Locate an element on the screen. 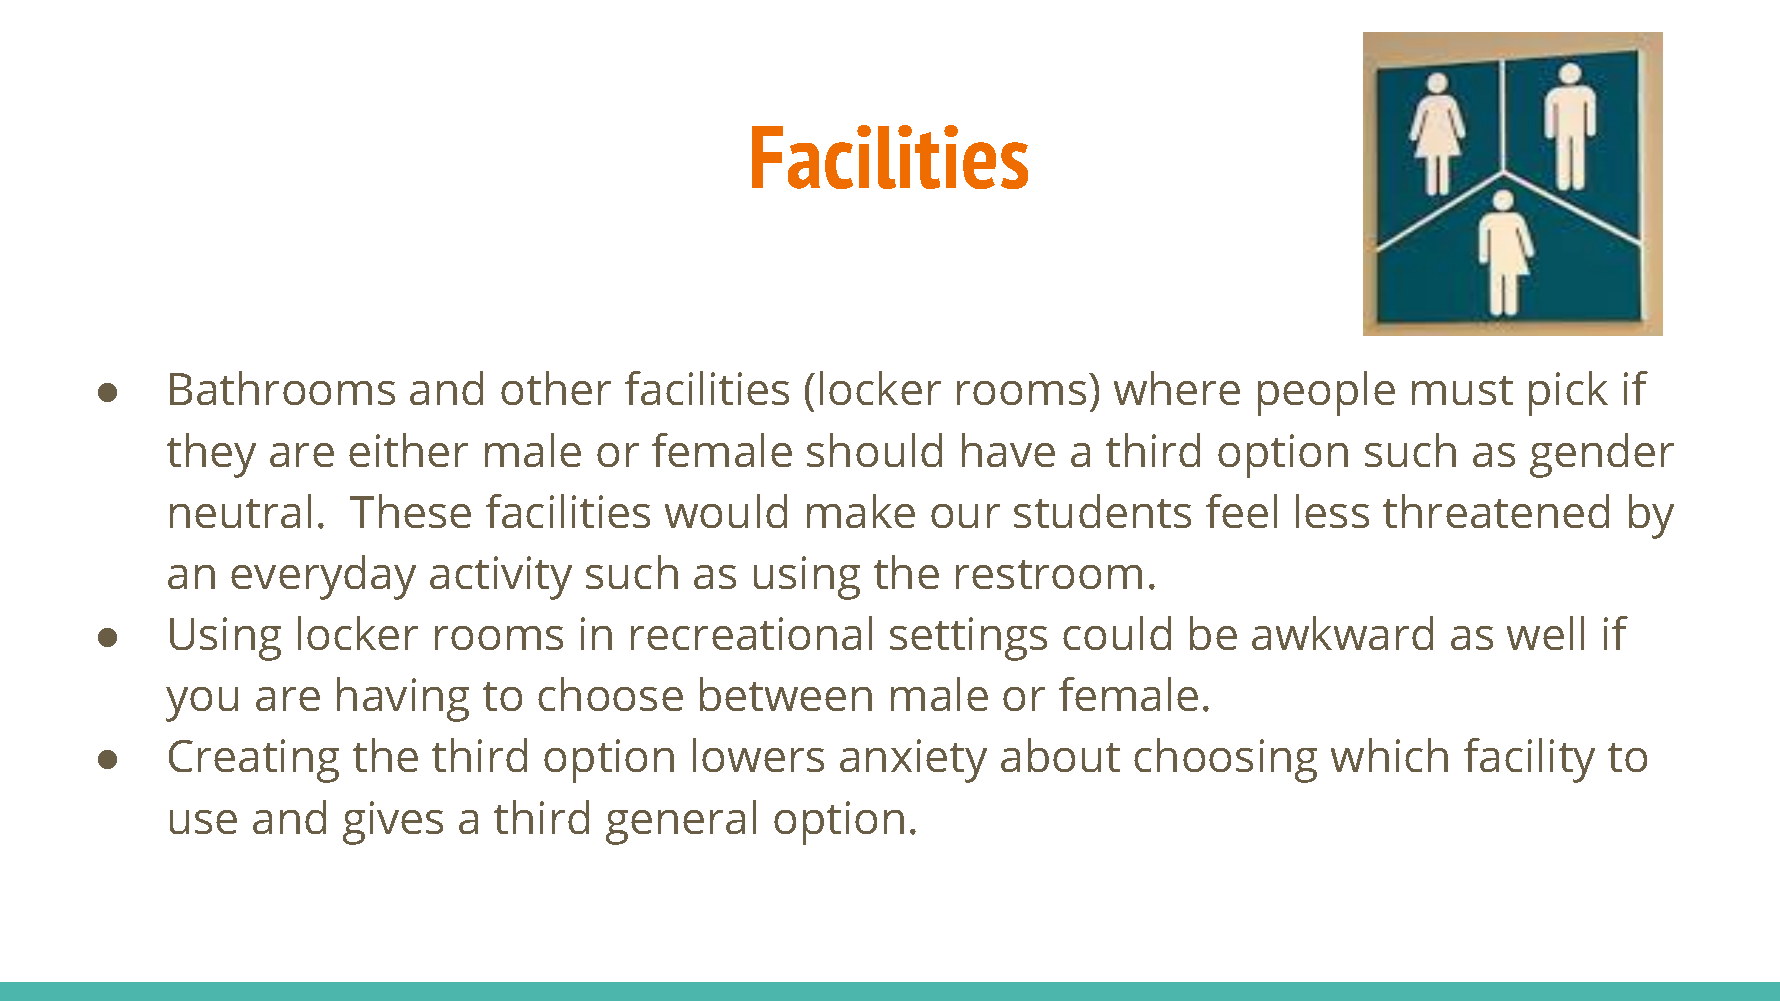  general is located at coordinates (681, 822).
